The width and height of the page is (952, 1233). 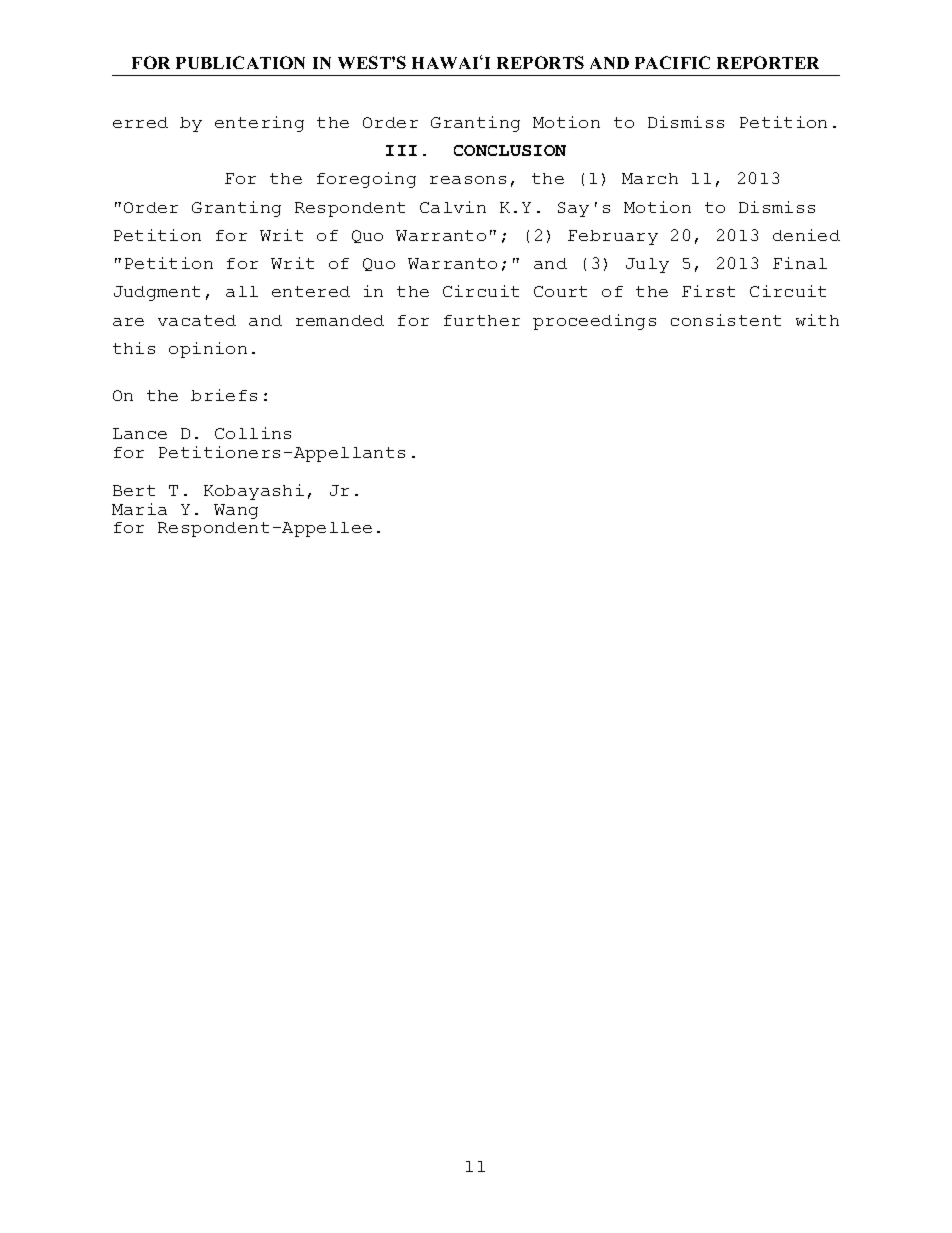 I want to click on First, so click(x=708, y=291).
